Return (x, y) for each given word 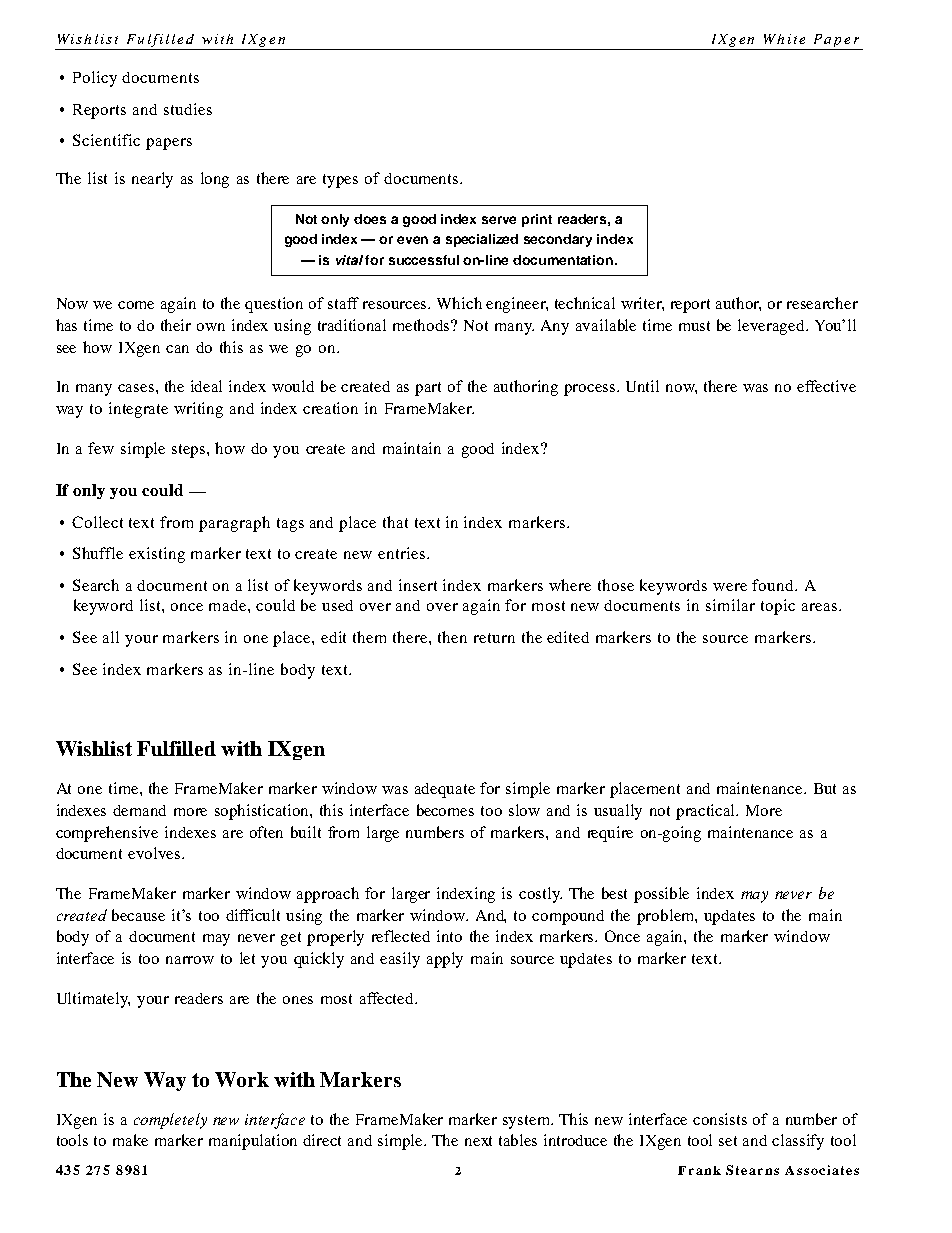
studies (188, 109)
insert (418, 585)
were (730, 587)
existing (157, 555)
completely (170, 1121)
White (784, 39)
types (340, 181)
